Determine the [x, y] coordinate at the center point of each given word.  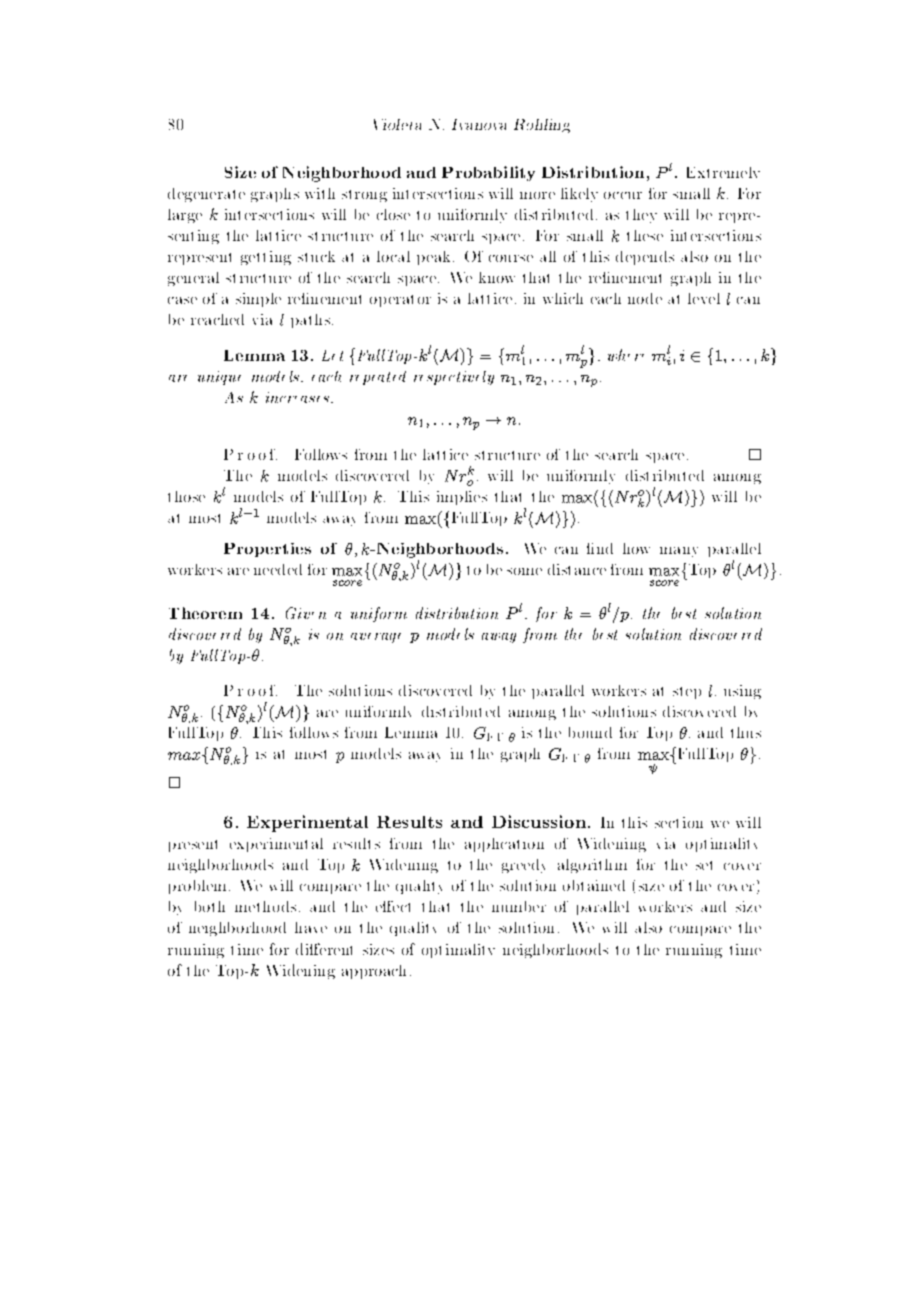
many [679, 552]
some [524, 571]
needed [278, 569]
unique [219, 378]
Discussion [539, 821]
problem [199, 887]
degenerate [206, 195]
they [641, 216]
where [626, 355]
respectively [454, 378]
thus [746, 732]
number [519, 906]
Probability [488, 173]
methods [265, 906]
